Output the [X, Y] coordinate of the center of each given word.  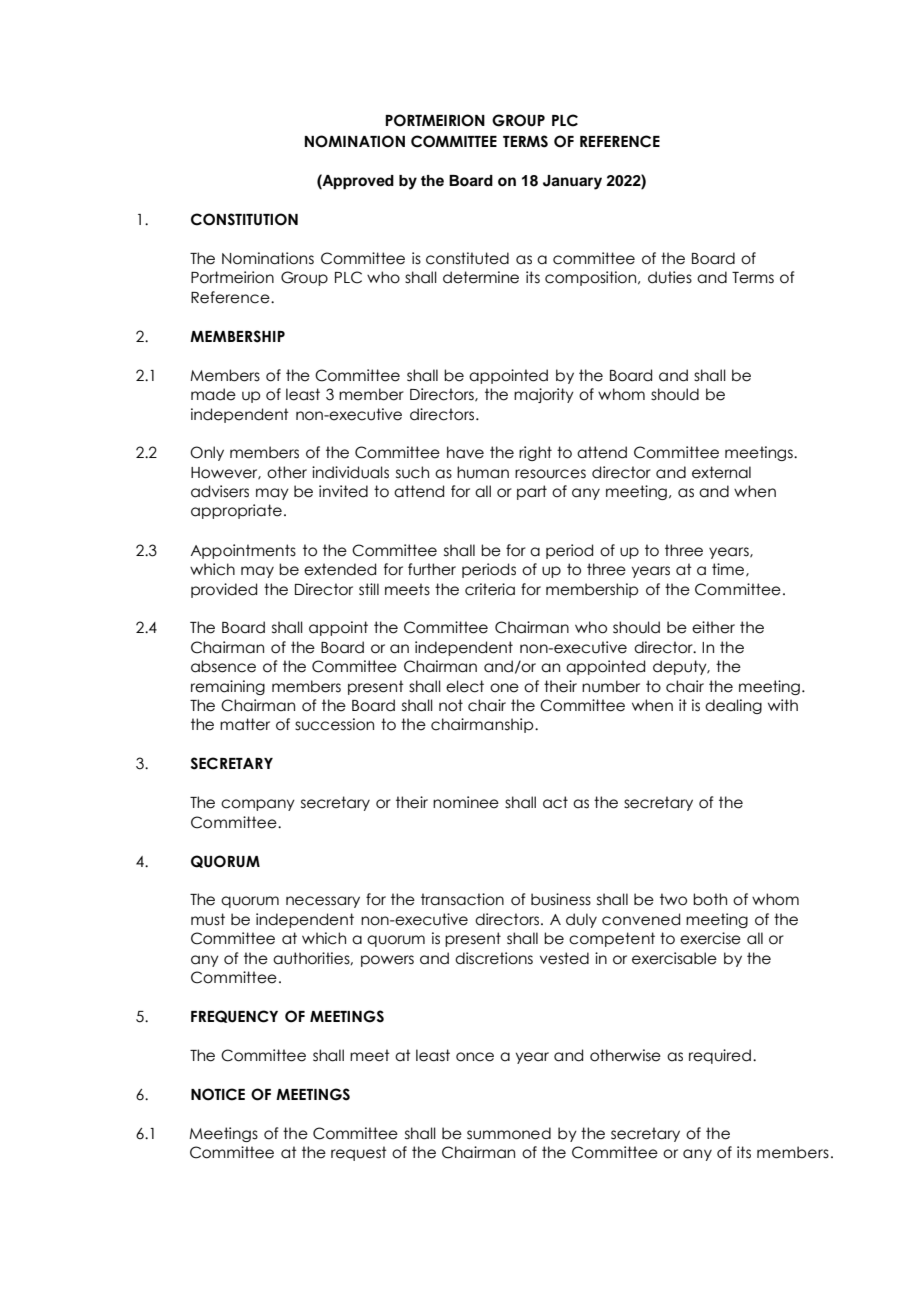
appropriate [236, 511]
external [721, 472]
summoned [509, 1133]
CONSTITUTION [244, 219]
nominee [466, 802]
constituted [467, 258]
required [720, 1056]
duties [670, 277]
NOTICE [218, 1094]
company [258, 805]
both [710, 899]
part [532, 492]
